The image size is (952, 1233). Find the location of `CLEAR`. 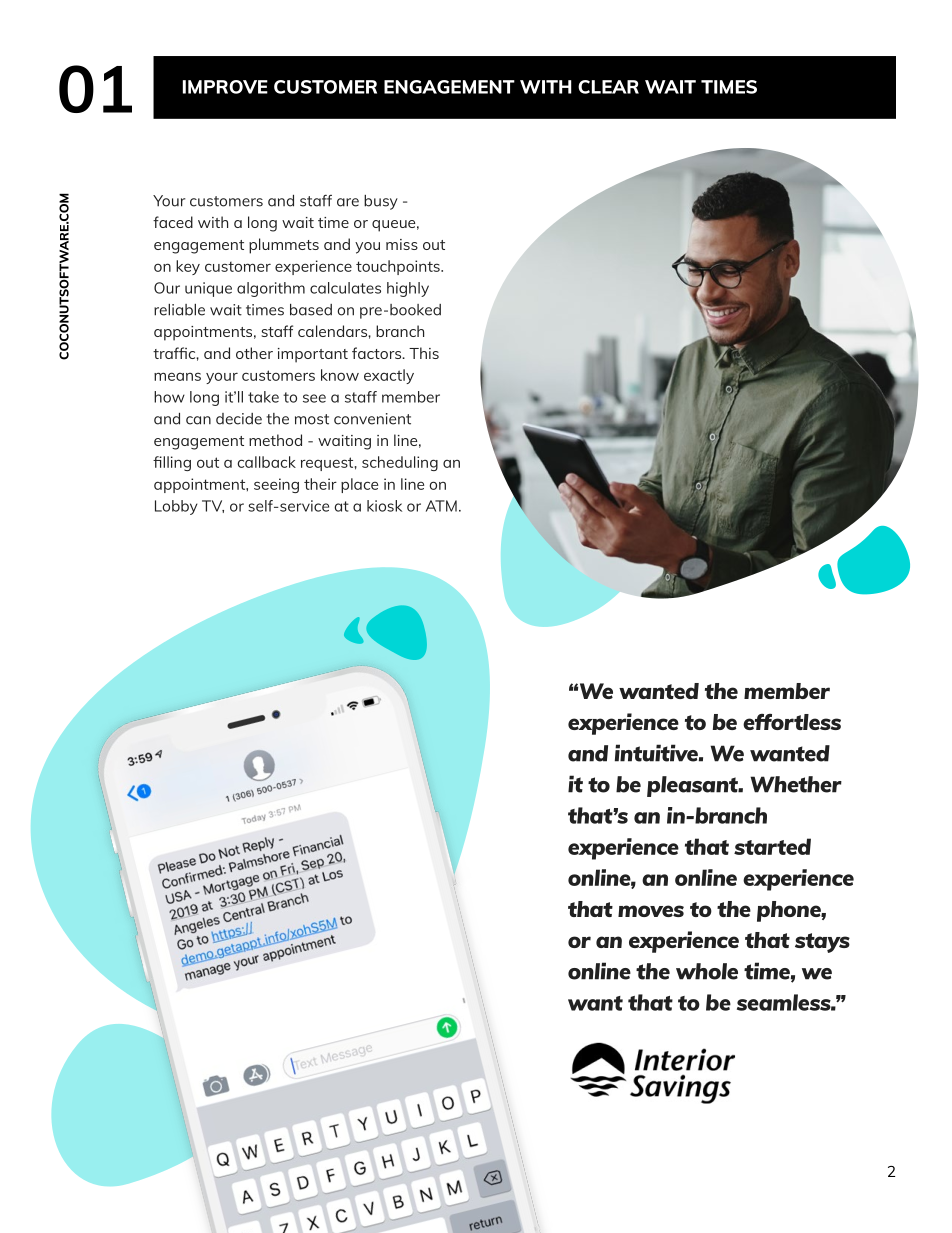

CLEAR is located at coordinates (608, 87).
